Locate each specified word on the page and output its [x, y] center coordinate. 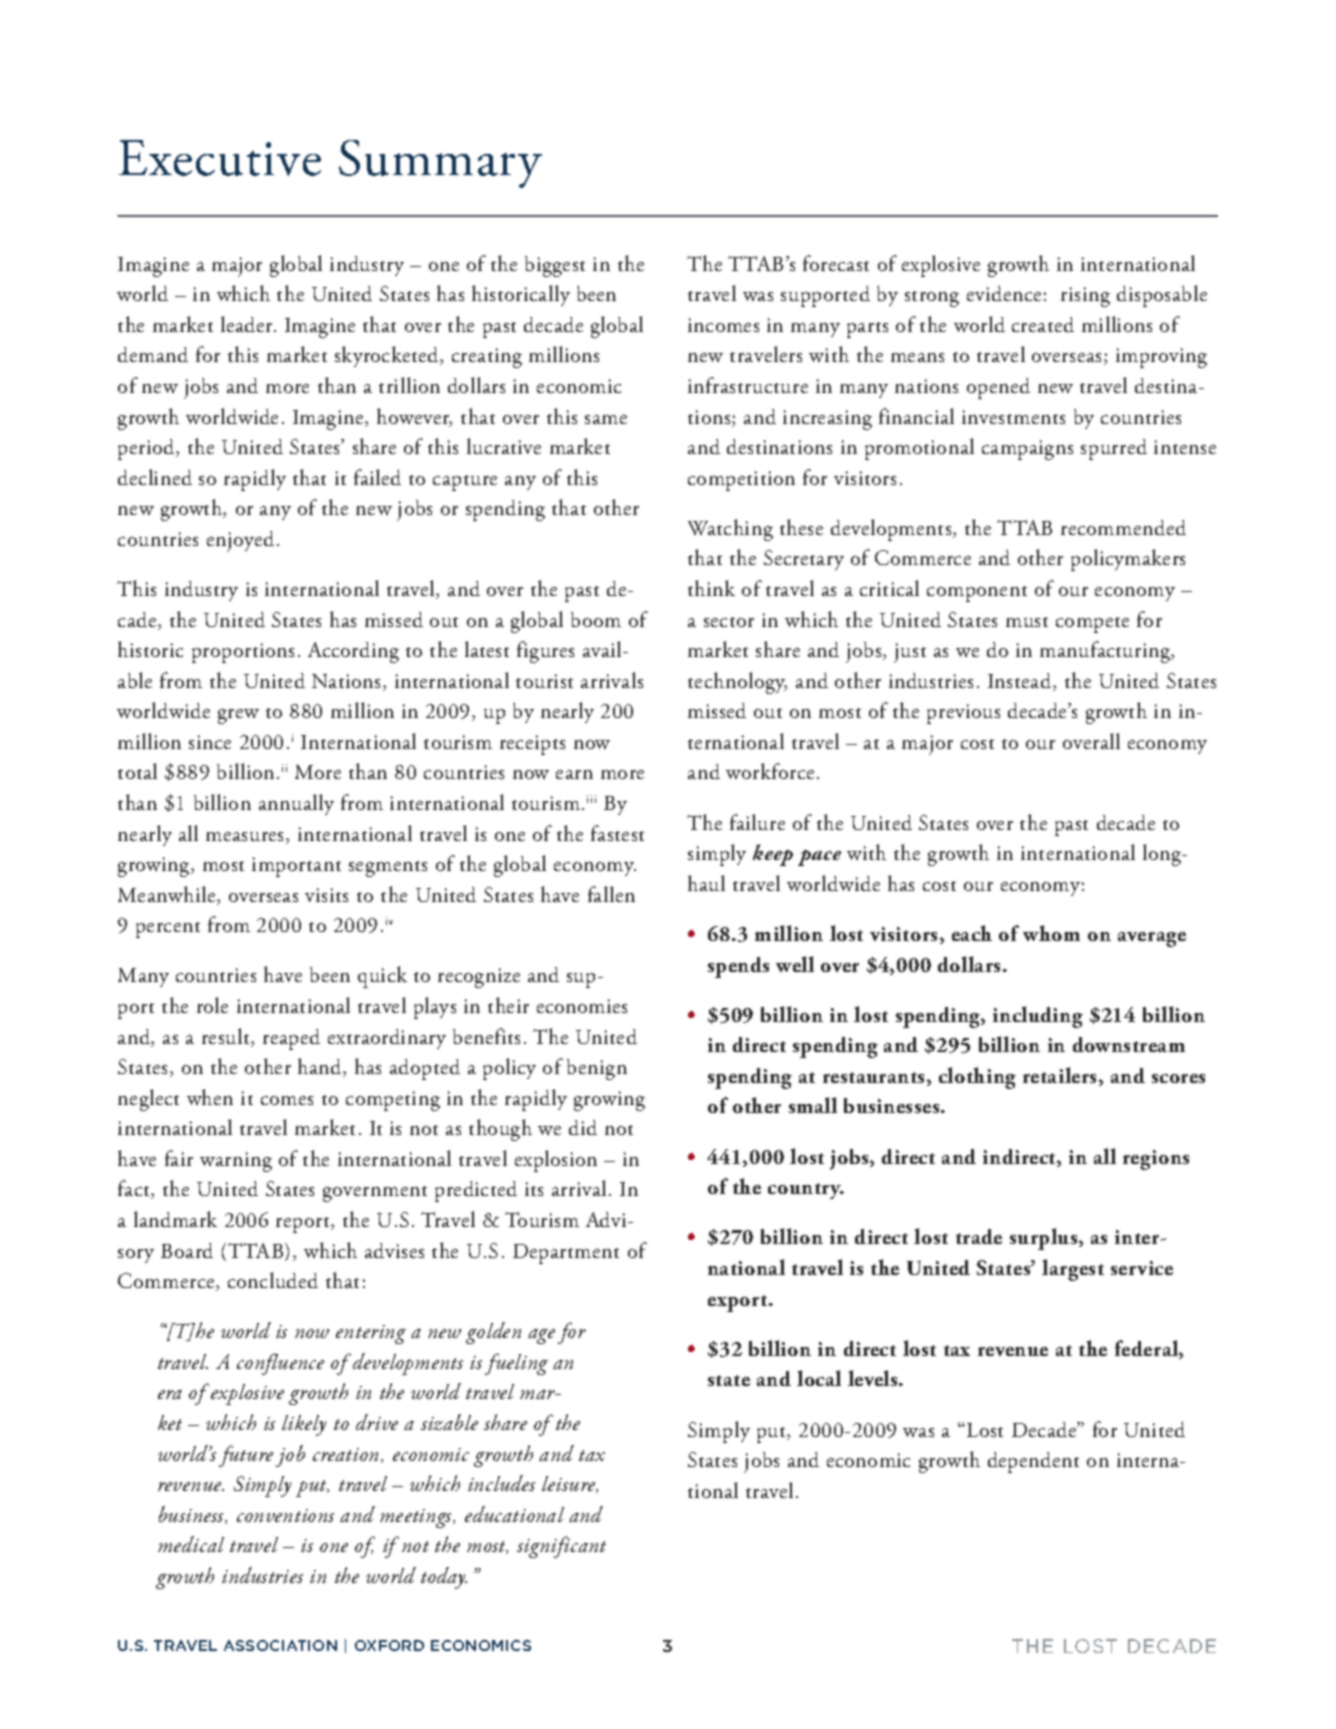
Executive [220, 158]
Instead [1021, 682]
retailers [1061, 1076]
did [583, 1127]
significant [561, 1547]
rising [1085, 297]
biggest [555, 266]
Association [280, 1645]
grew [238, 716]
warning [236, 1162]
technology [737, 683]
